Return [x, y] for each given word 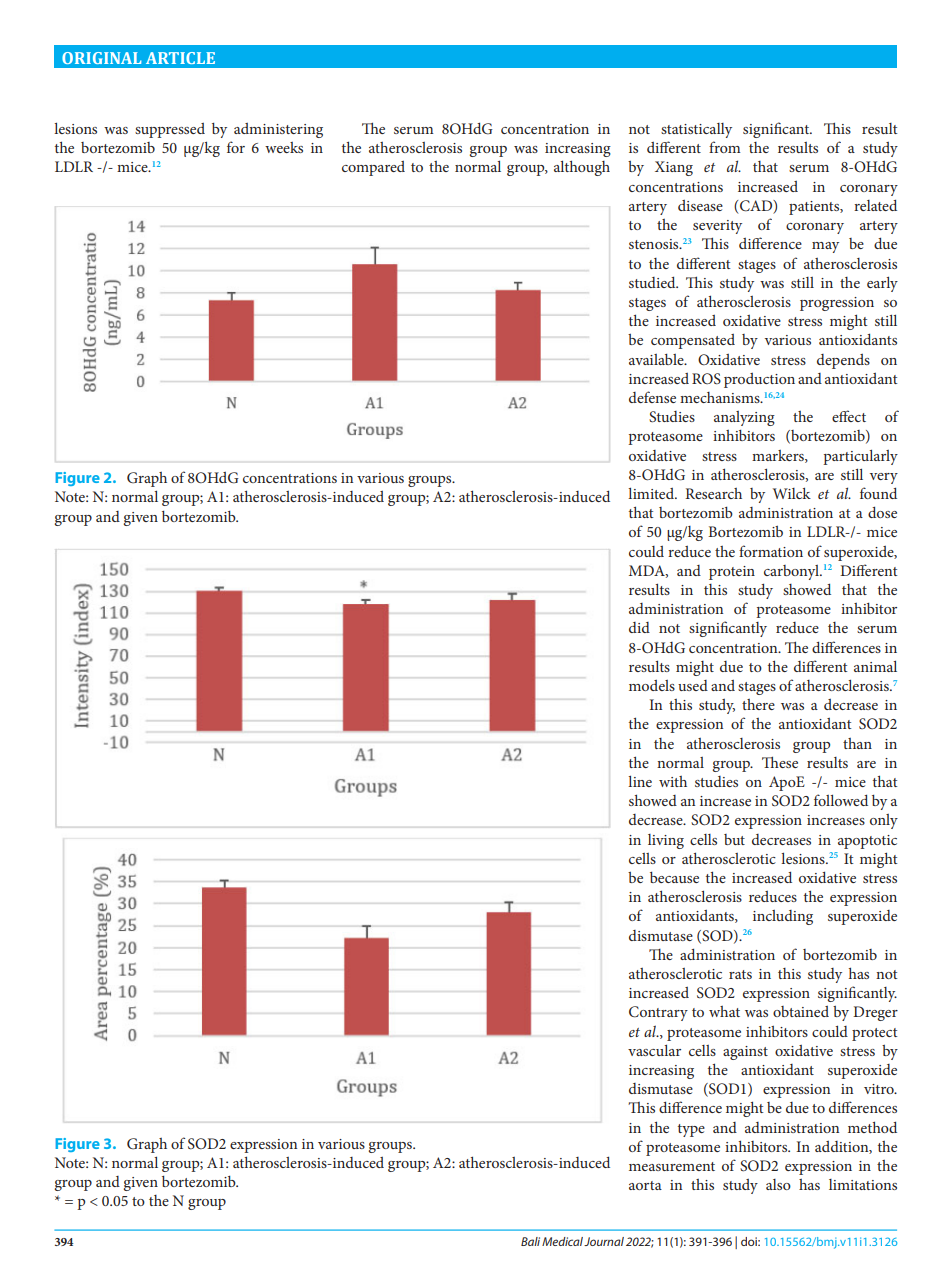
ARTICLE [180, 58]
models [652, 685]
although [582, 168]
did [639, 627]
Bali [530, 1241]
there [758, 704]
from [725, 147]
